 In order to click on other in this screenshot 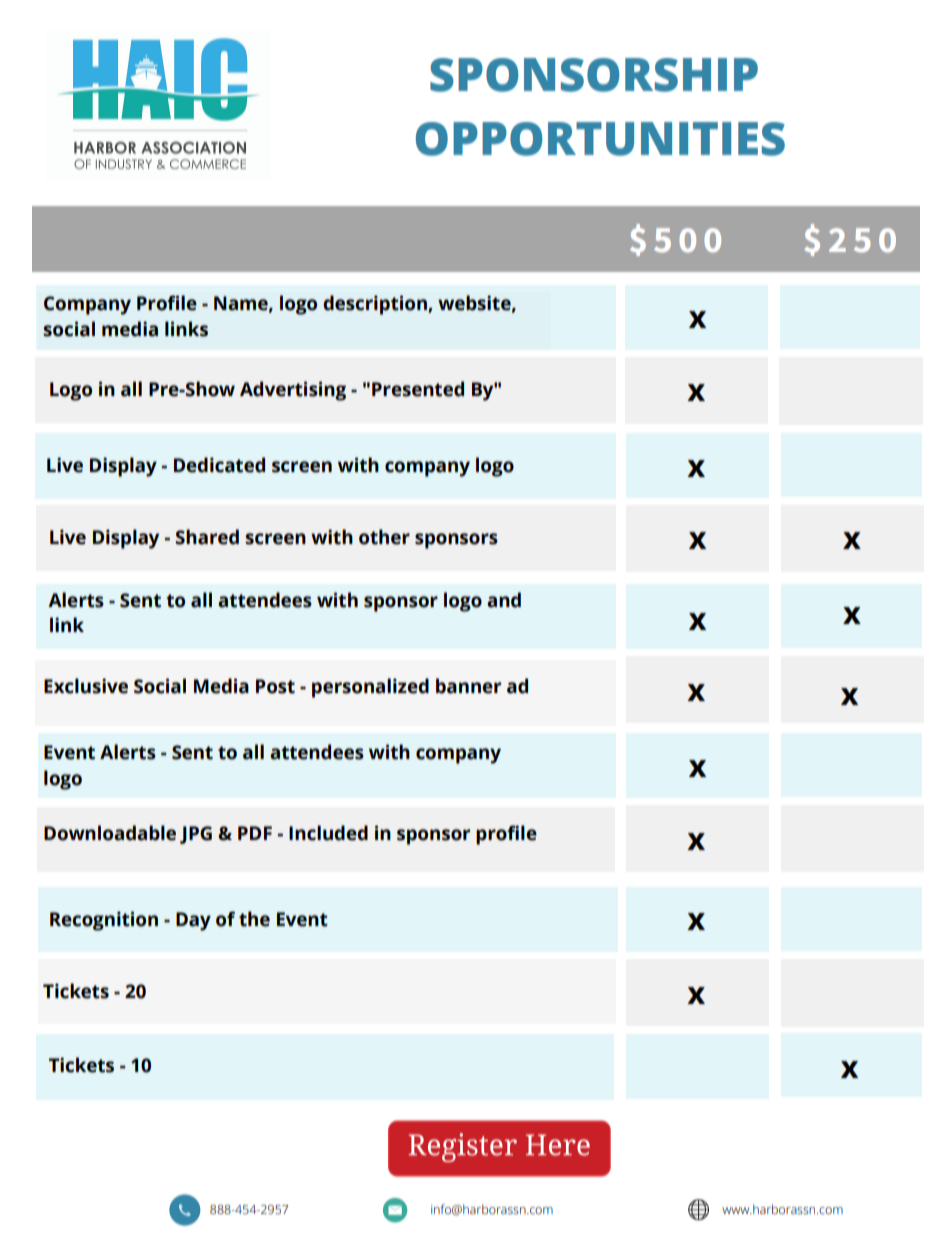, I will do `click(384, 537)`.
